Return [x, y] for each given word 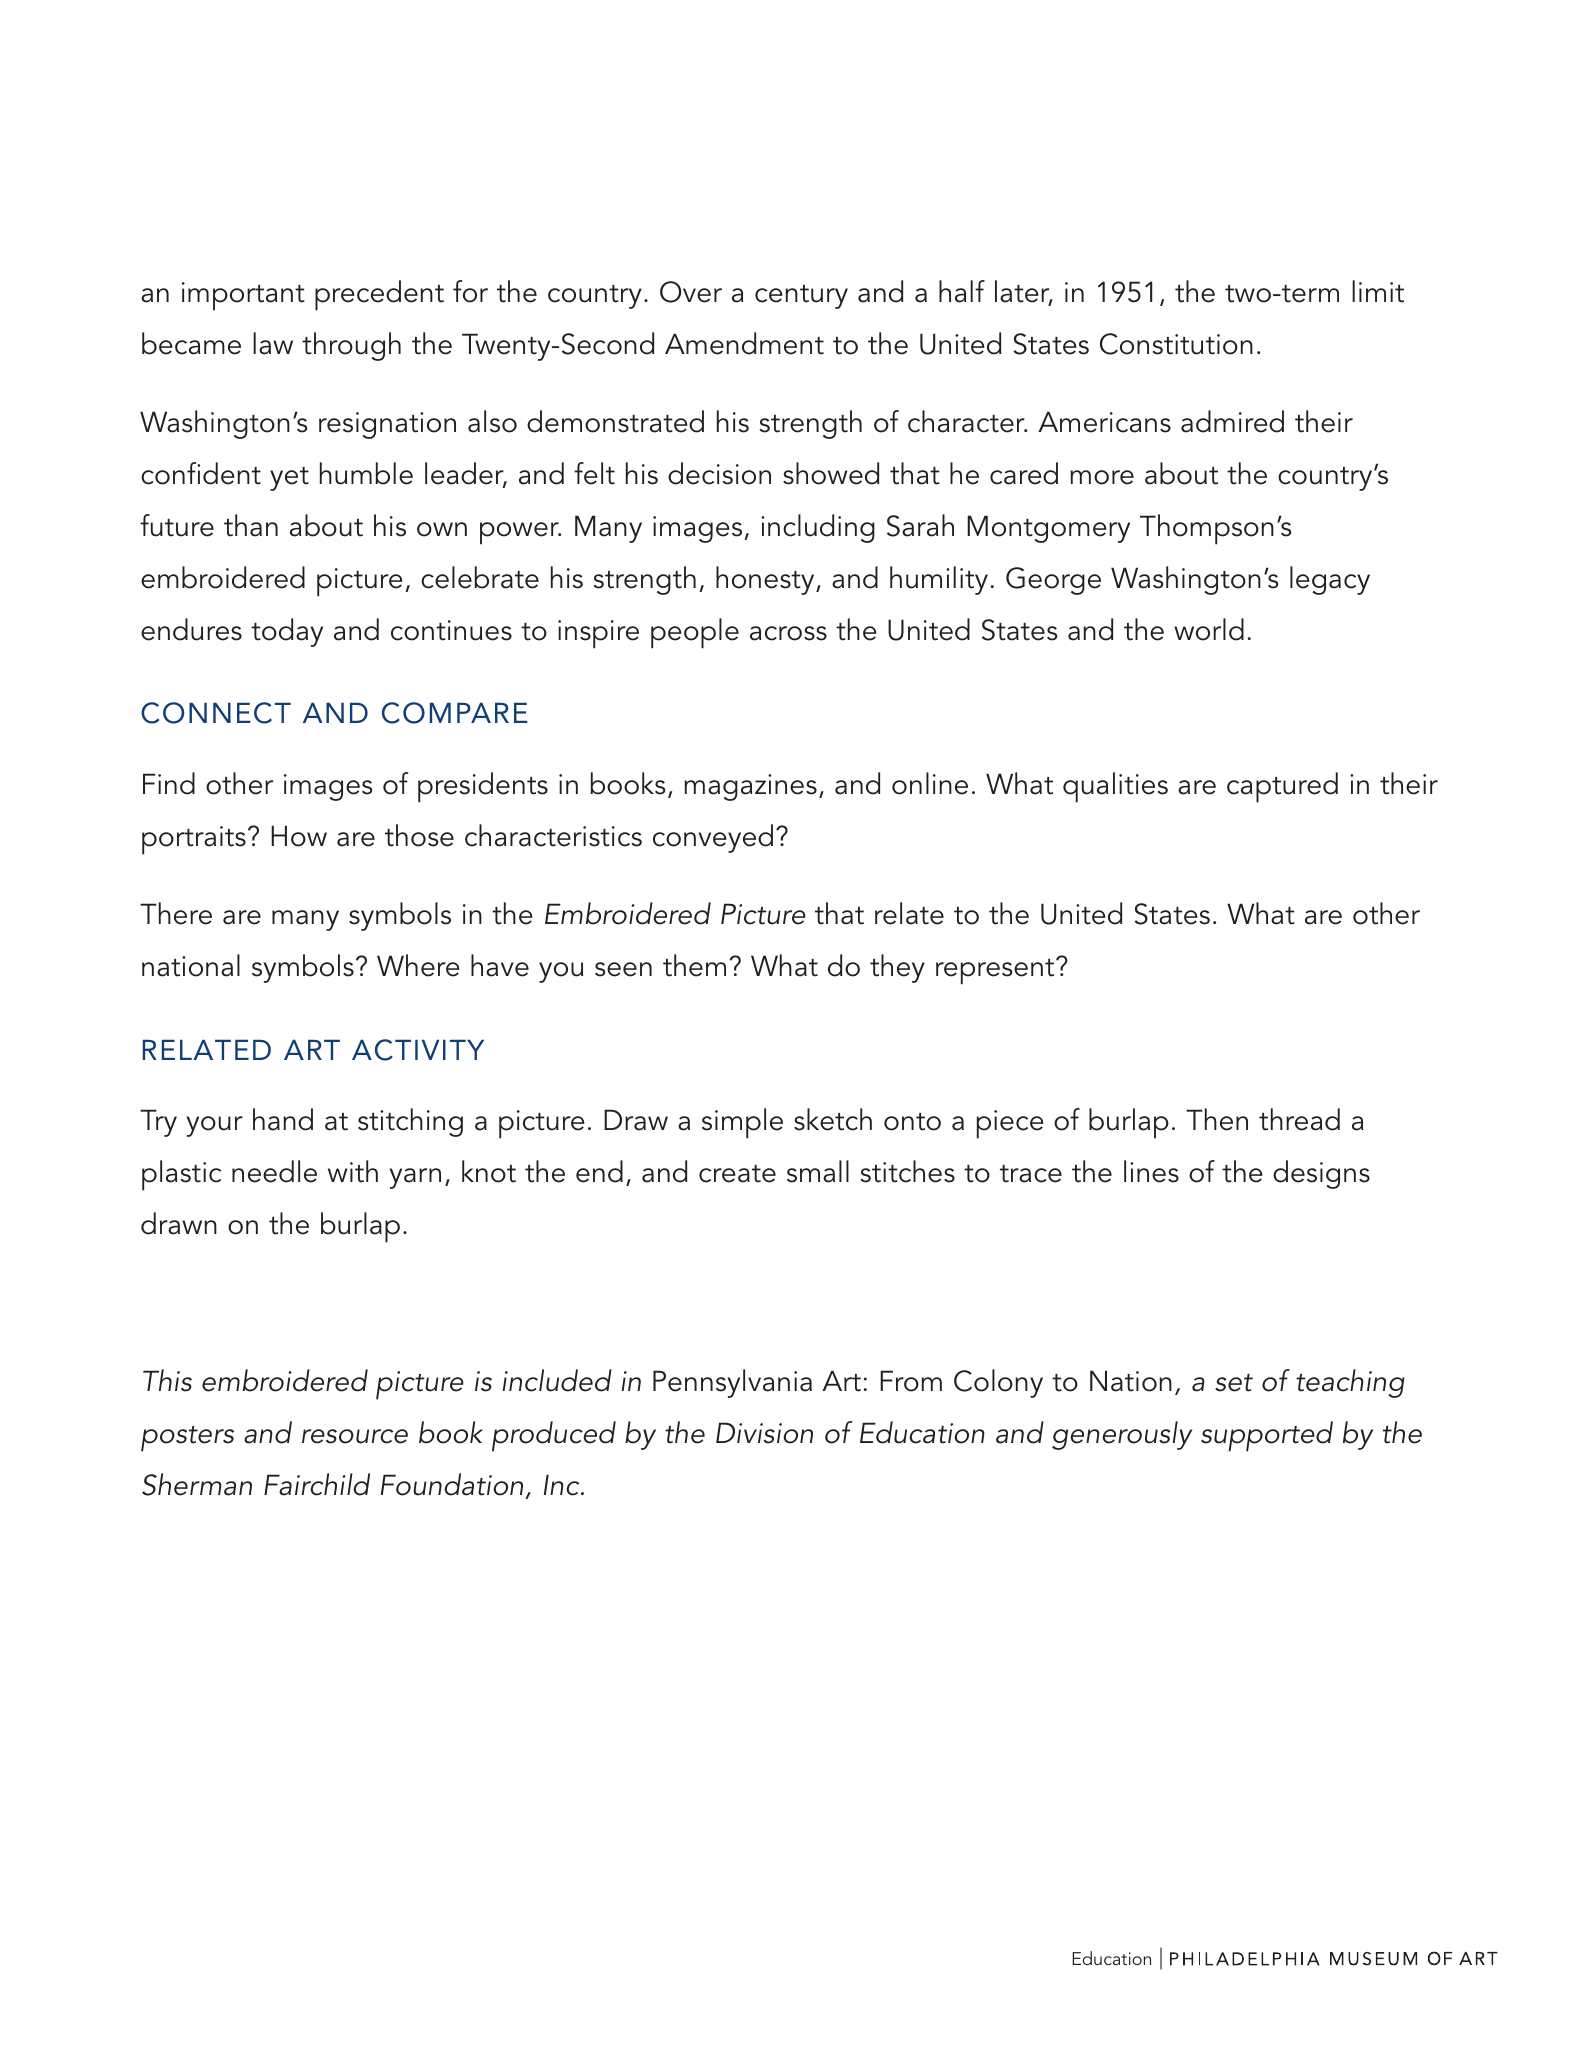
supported [1267, 1436]
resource [355, 1436]
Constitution [1176, 344]
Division [764, 1433]
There [176, 913]
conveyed [713, 838]
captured [1282, 787]
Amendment [744, 343]
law [273, 343]
